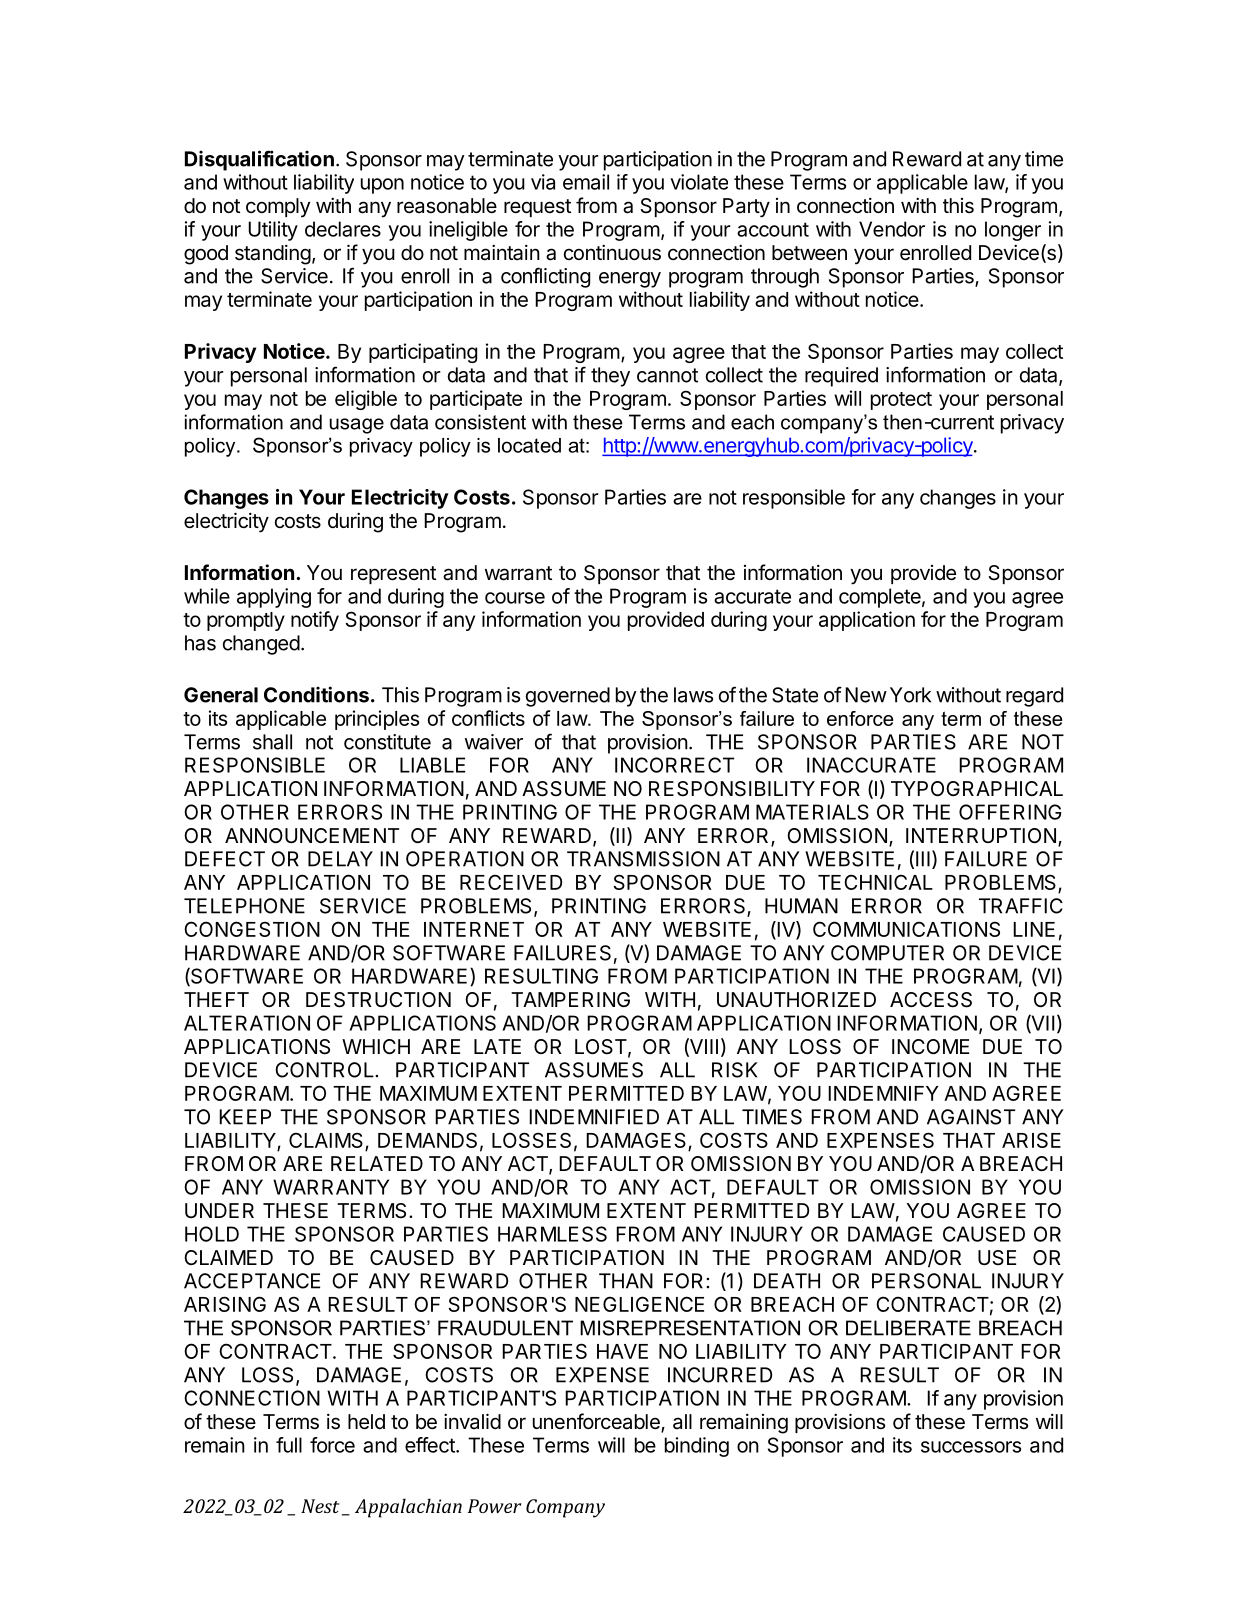  What do you see at coordinates (327, 1141) in the document?
I see `CLAIMS` at bounding box center [327, 1141].
